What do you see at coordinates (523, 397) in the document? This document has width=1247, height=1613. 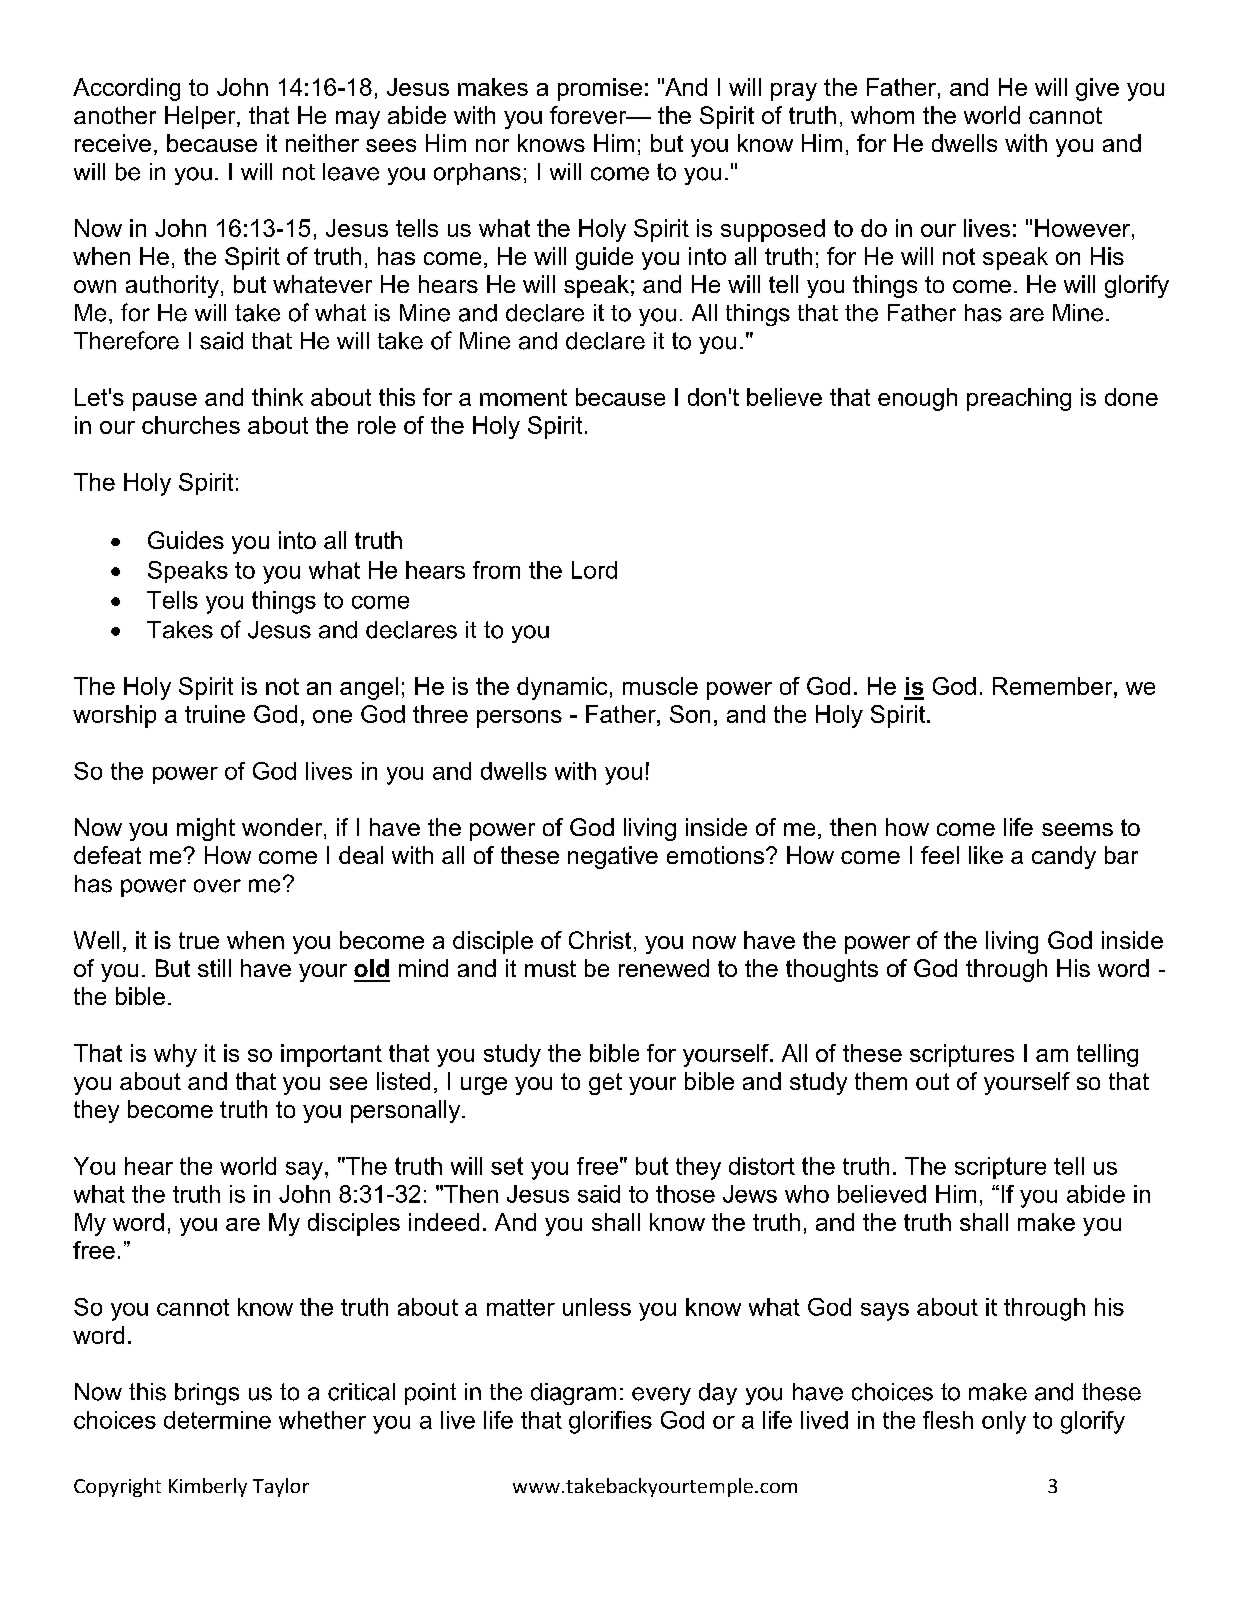 I see `moment` at bounding box center [523, 397].
